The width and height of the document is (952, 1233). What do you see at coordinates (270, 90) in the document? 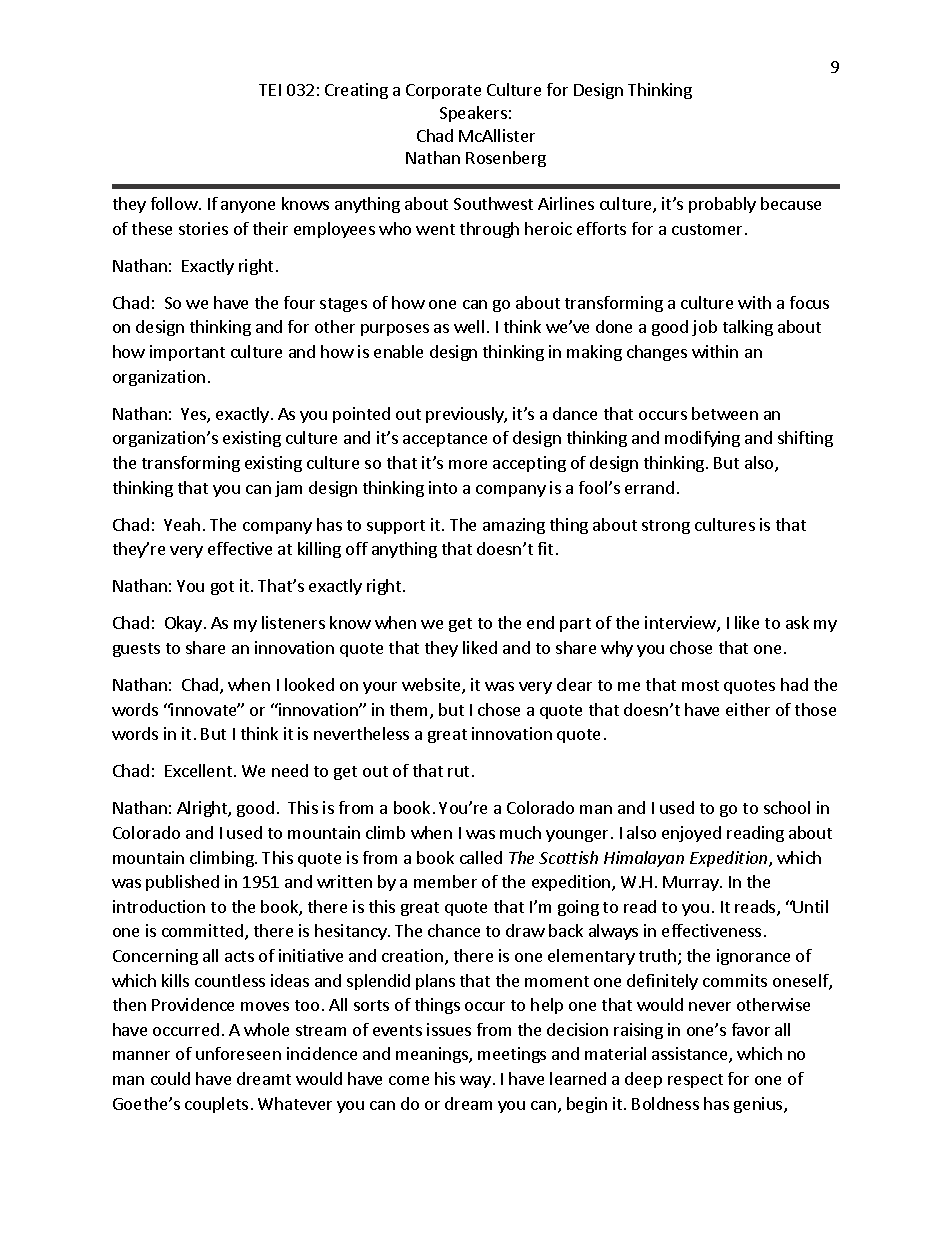
I see `TEI` at bounding box center [270, 90].
